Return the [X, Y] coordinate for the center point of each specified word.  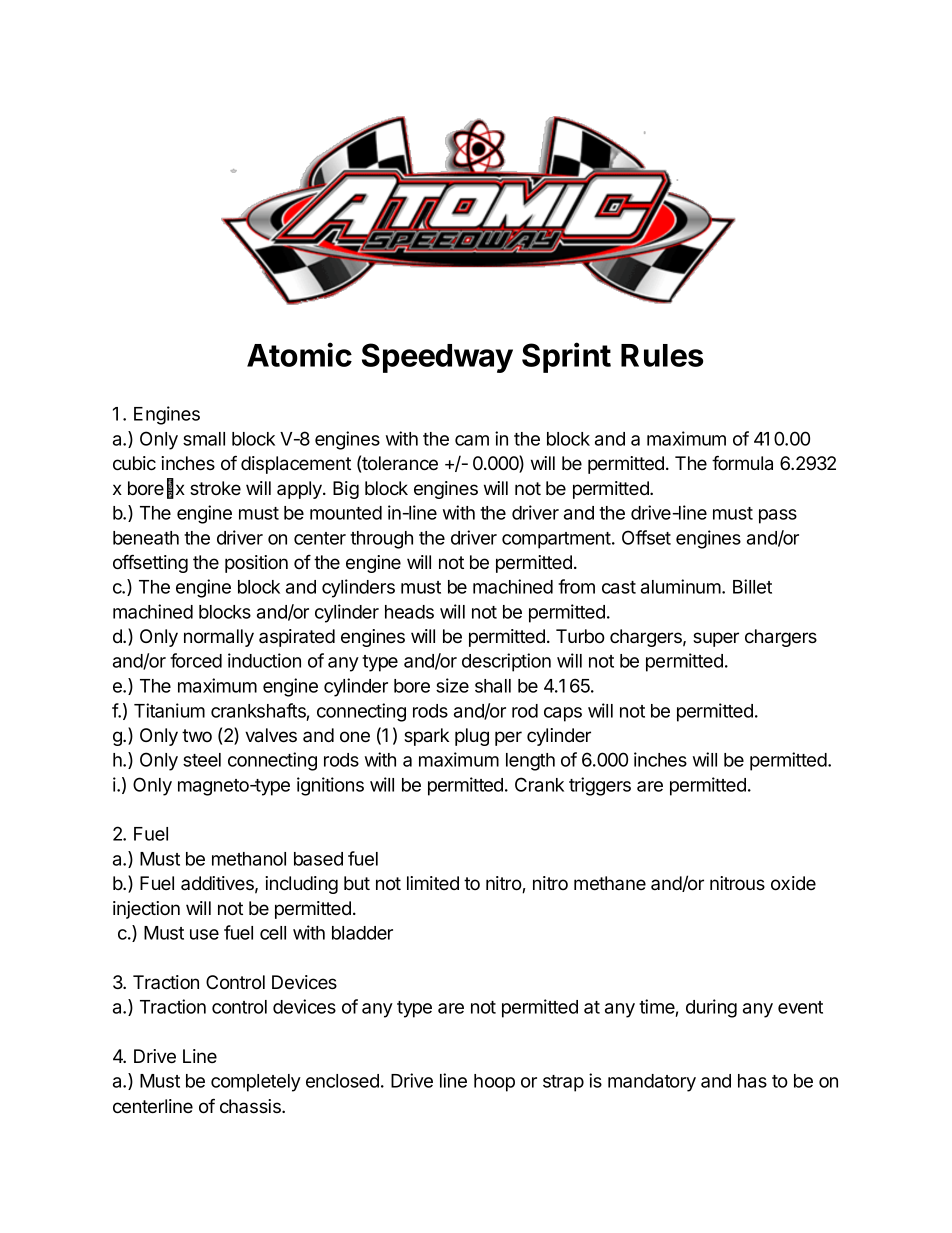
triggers [600, 786]
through [381, 540]
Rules [662, 355]
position [256, 564]
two [197, 735]
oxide [793, 883]
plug [472, 737]
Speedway [437, 358]
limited [433, 883]
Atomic [299, 354]
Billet [752, 586]
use [204, 934]
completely [256, 1083]
